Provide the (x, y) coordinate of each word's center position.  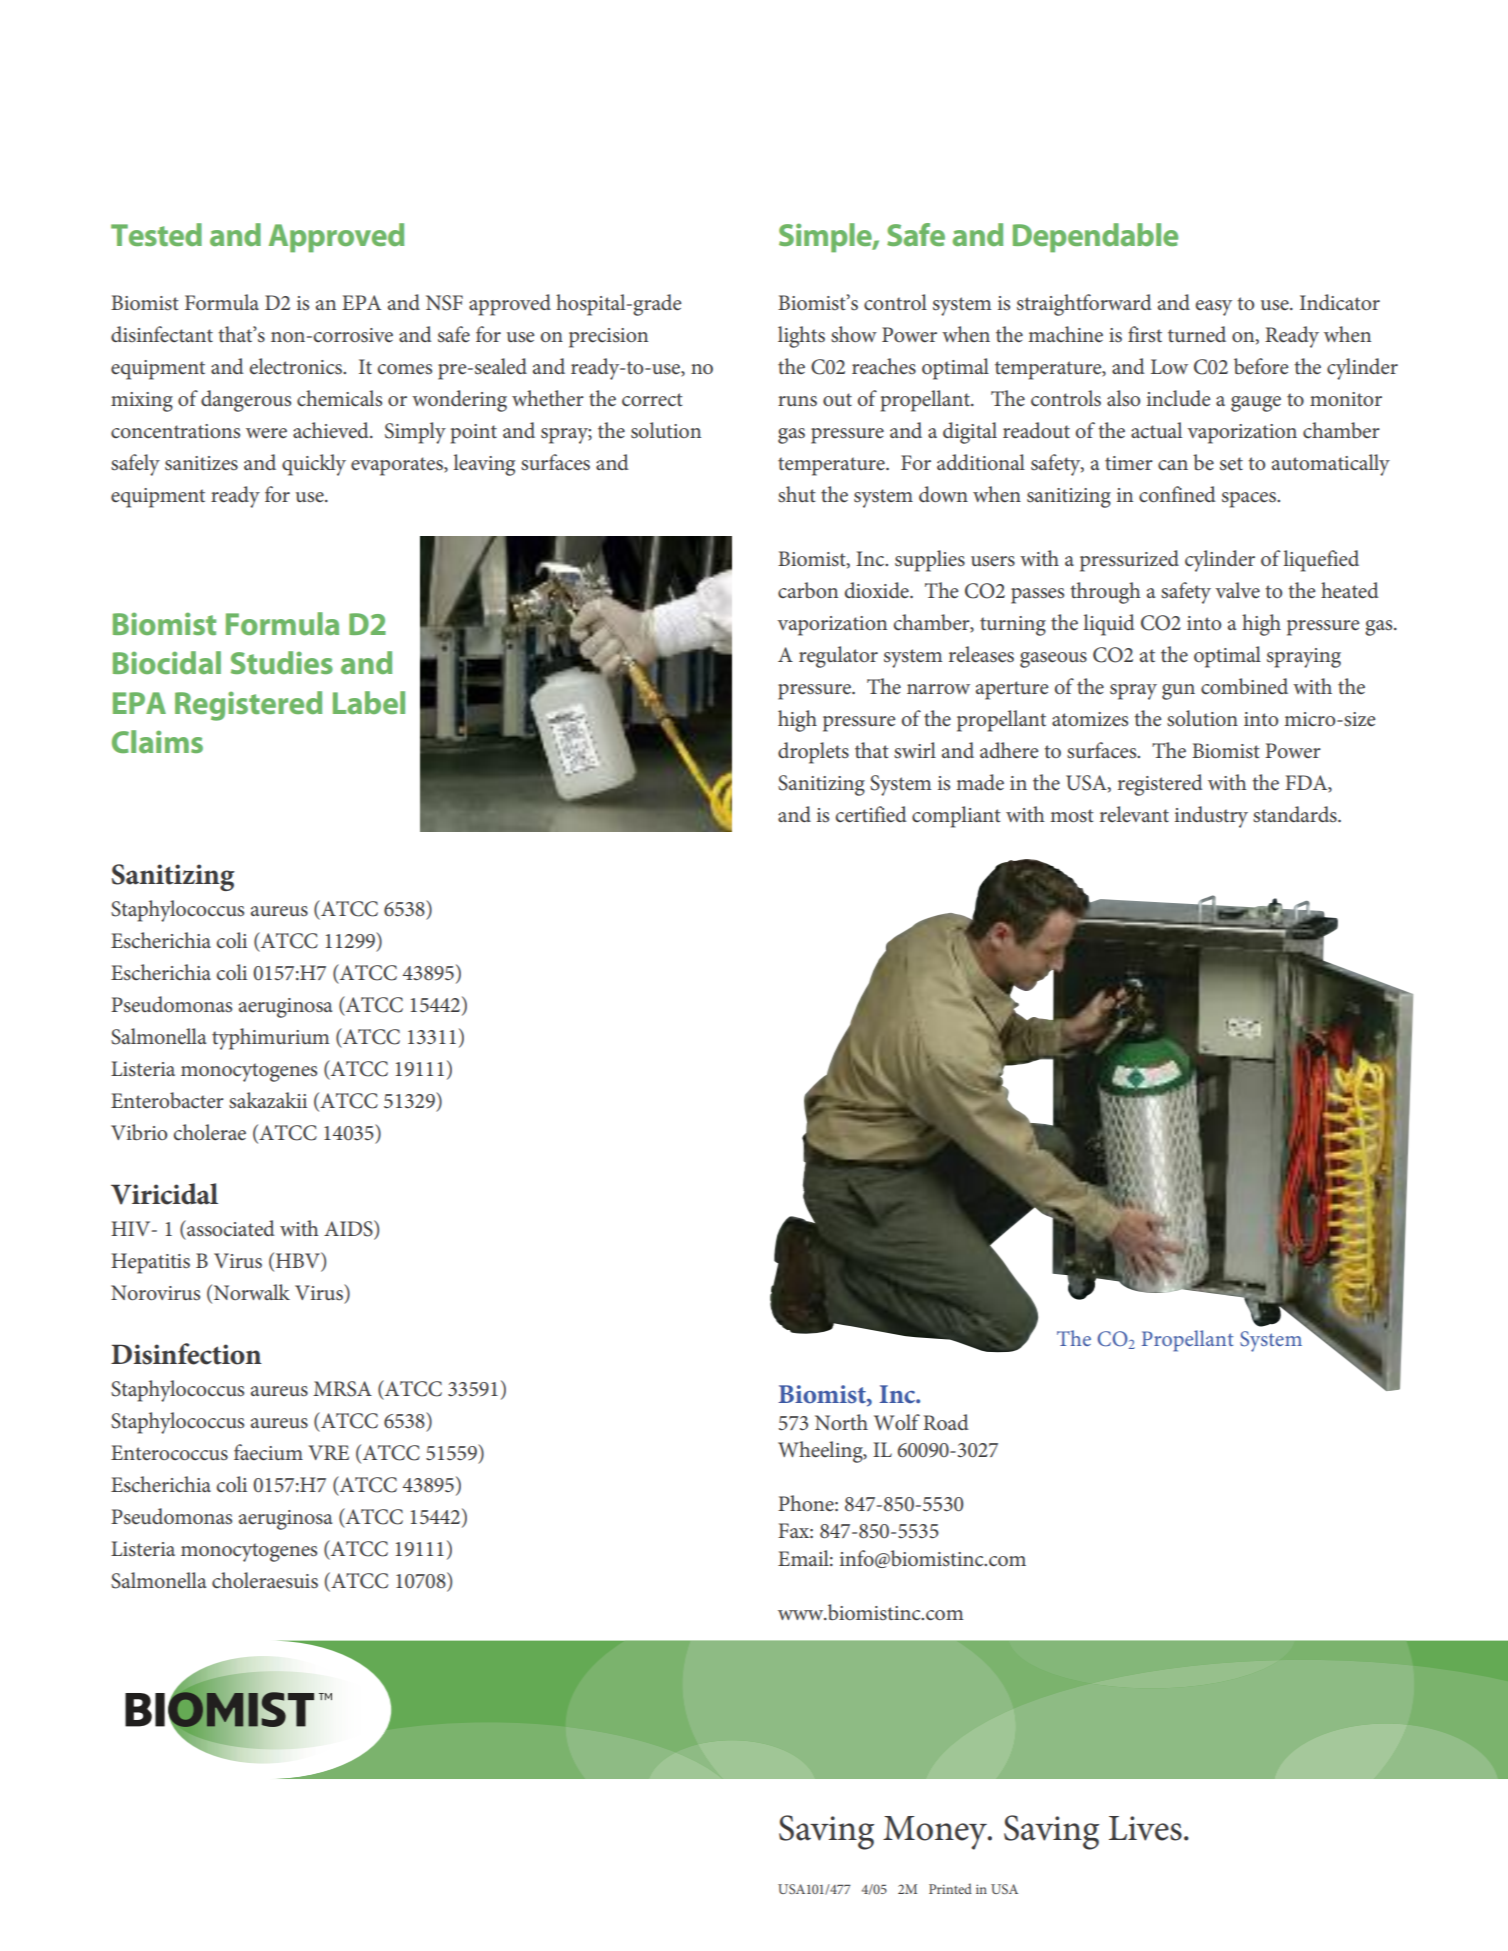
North (841, 1422)
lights (801, 337)
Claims (157, 741)
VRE (328, 1452)
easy (1213, 308)
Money (936, 1833)
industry (1211, 817)
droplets (813, 753)
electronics (297, 366)
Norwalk (250, 1293)
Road (946, 1422)
